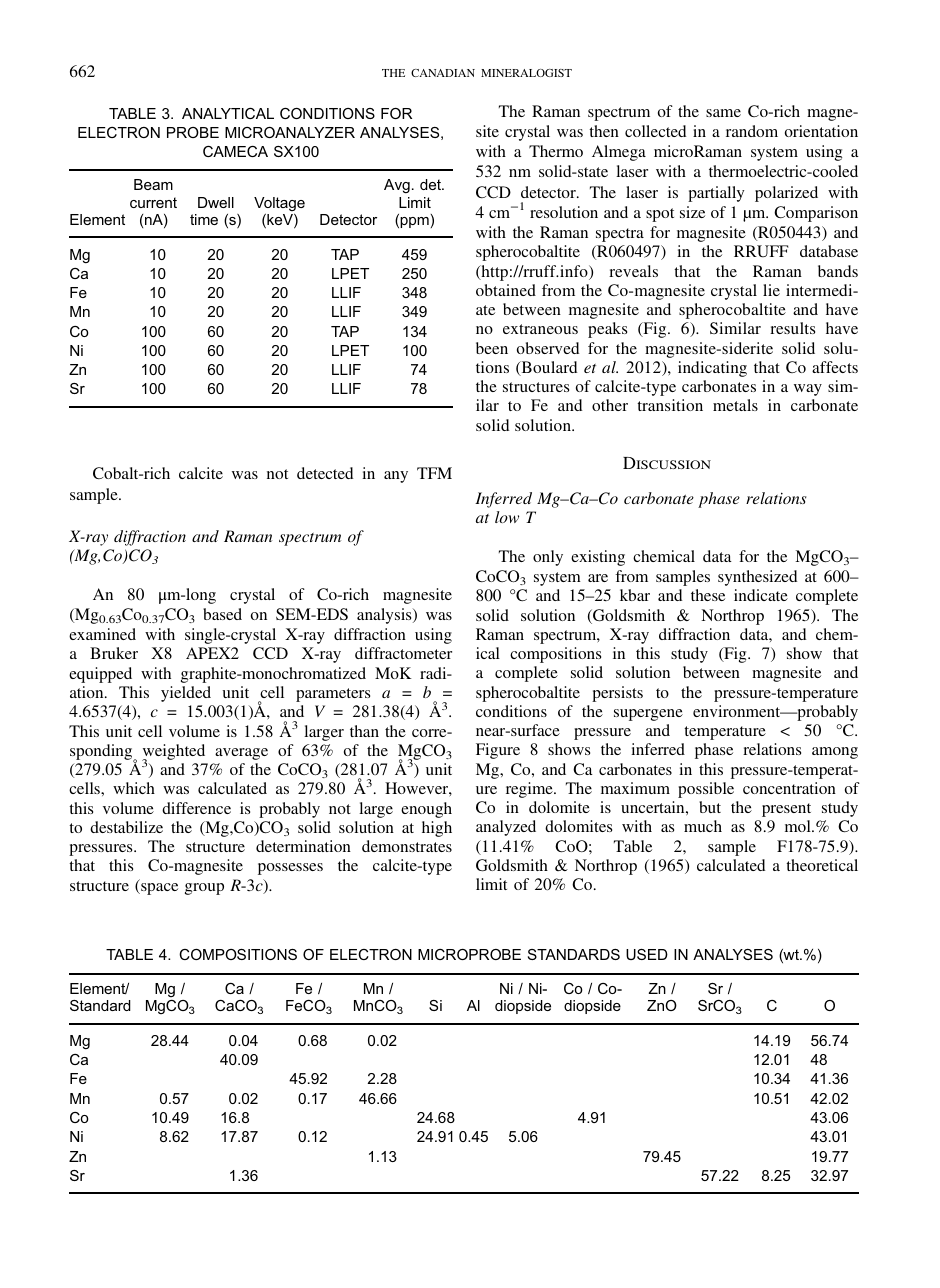  Describe the element at coordinates (407, 846) in the screenshot. I see `demonstrates` at that location.
